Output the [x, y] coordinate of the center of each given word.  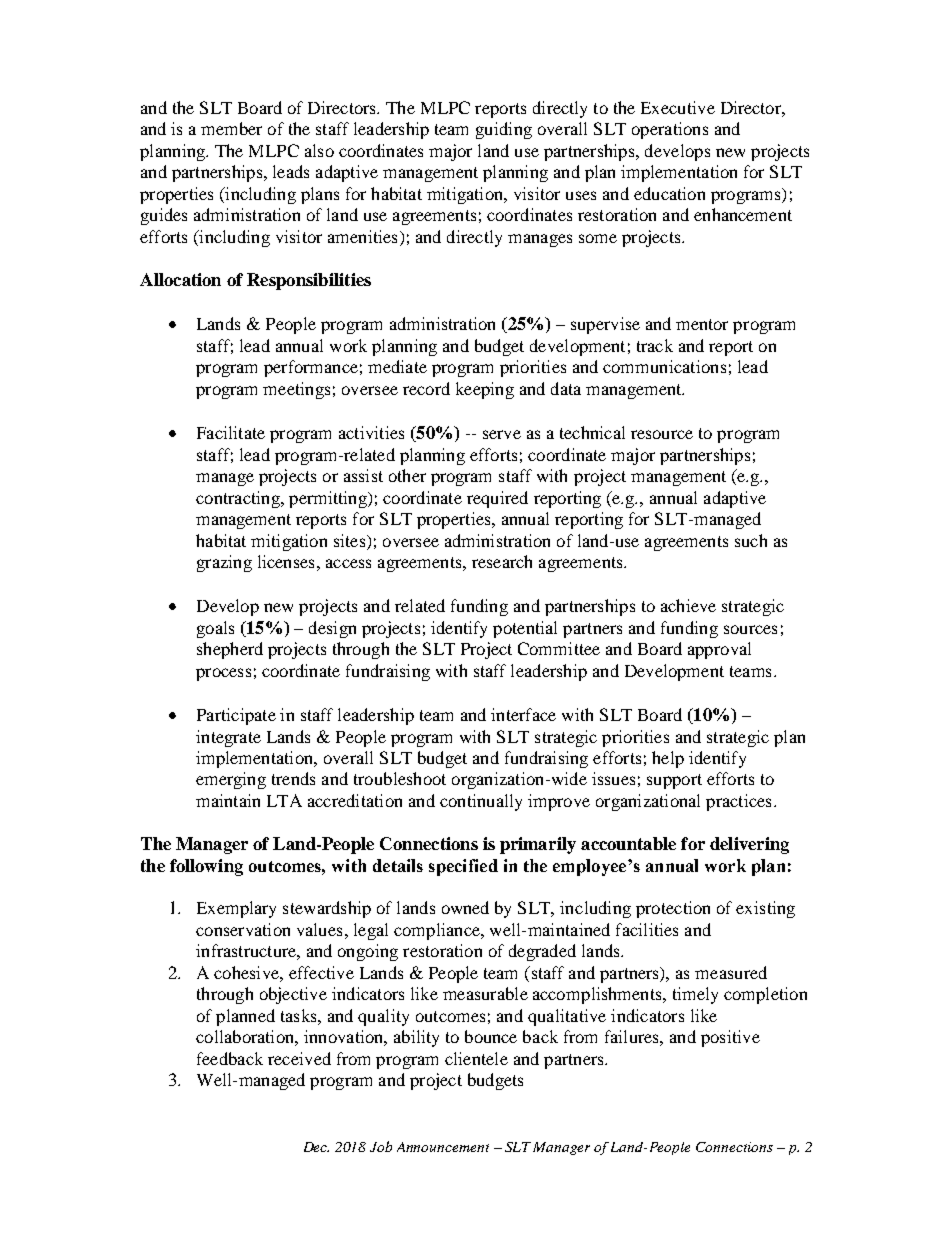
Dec [316, 1147]
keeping [485, 390]
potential [525, 629]
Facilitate [231, 432]
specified [463, 867]
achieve [688, 605]
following [206, 867]
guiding [504, 130]
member [231, 128]
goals [215, 629]
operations [670, 130]
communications [664, 366]
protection [673, 909]
